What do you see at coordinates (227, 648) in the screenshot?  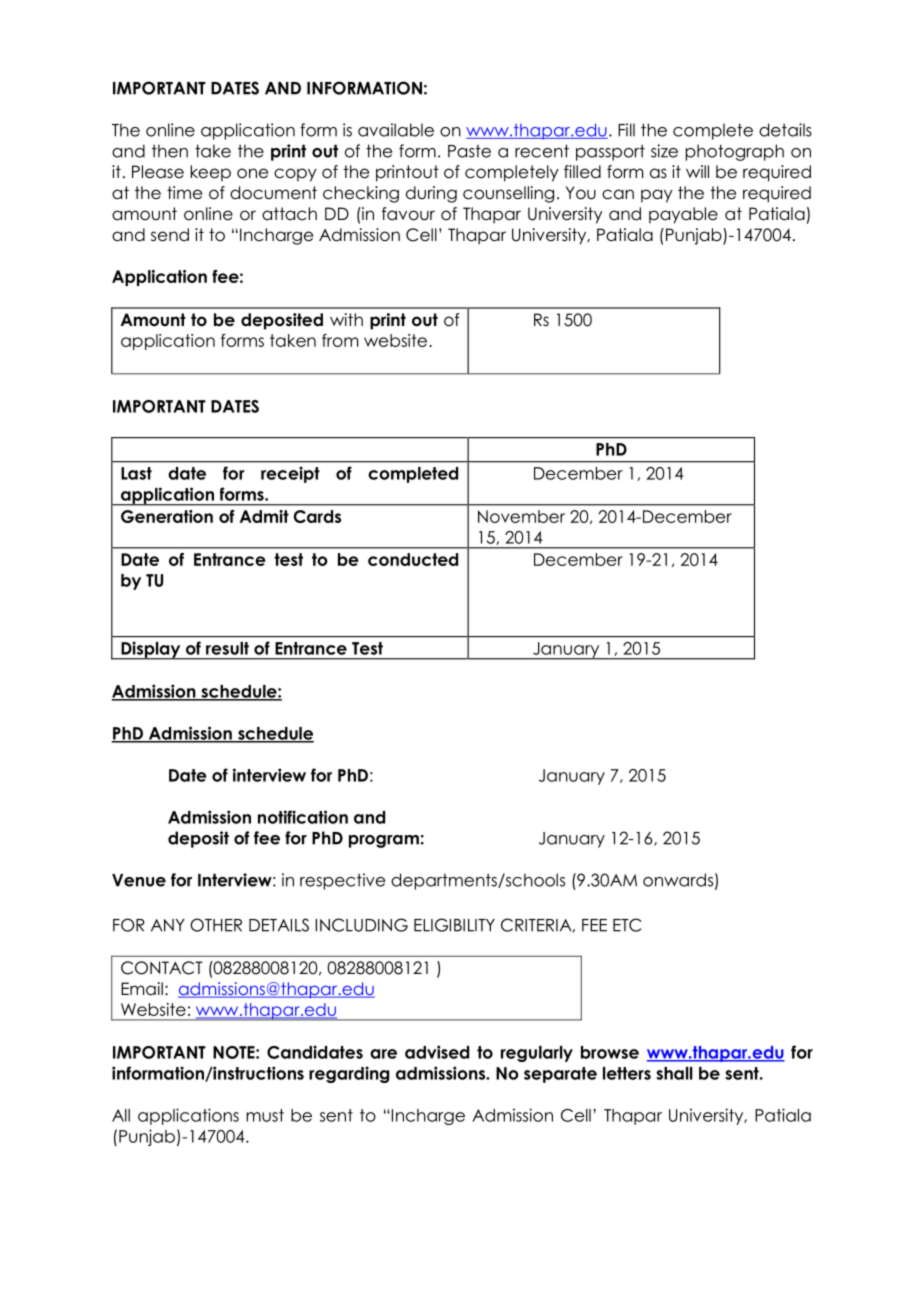 I see `result` at bounding box center [227, 648].
